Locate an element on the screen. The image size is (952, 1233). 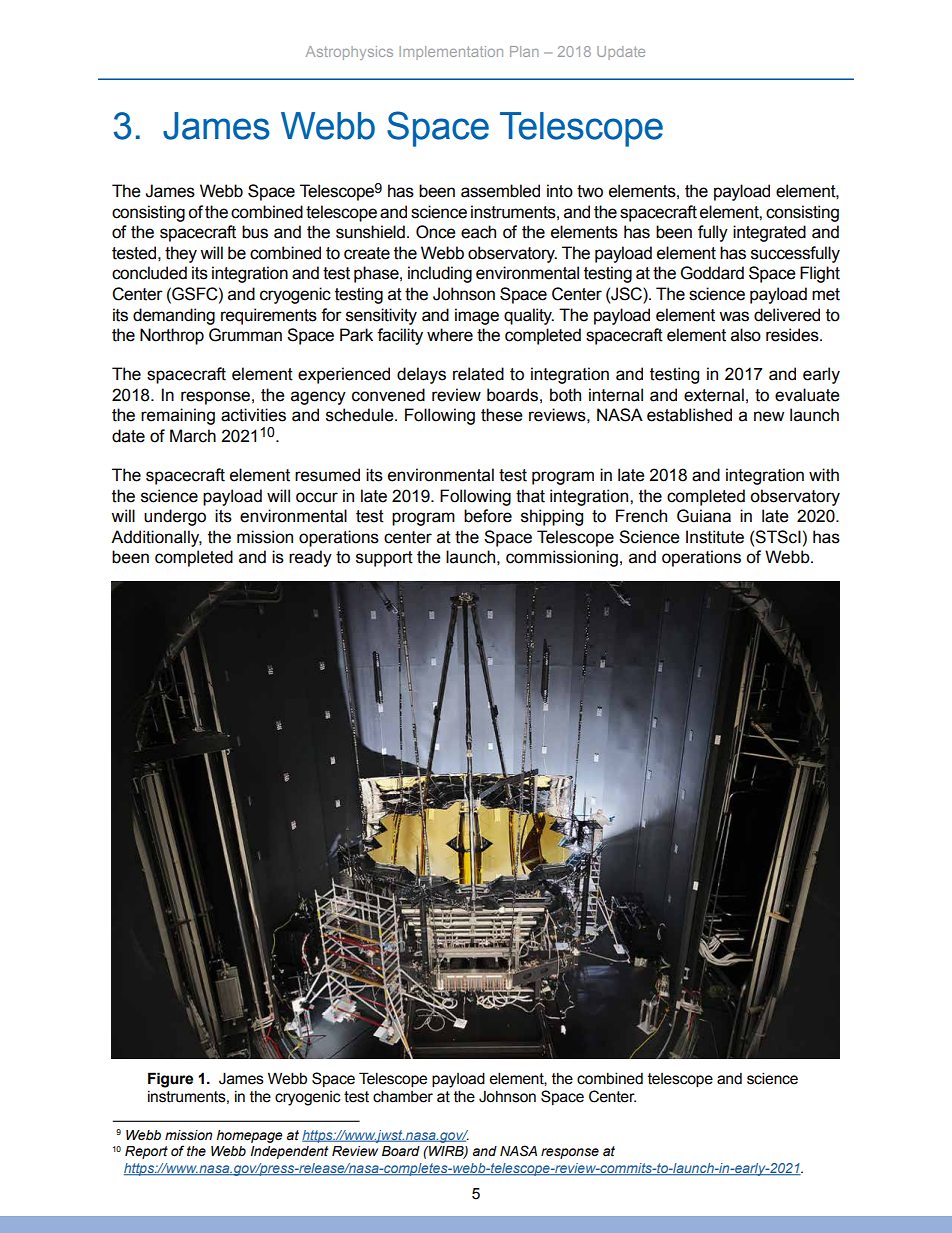
ready is located at coordinates (310, 558).
